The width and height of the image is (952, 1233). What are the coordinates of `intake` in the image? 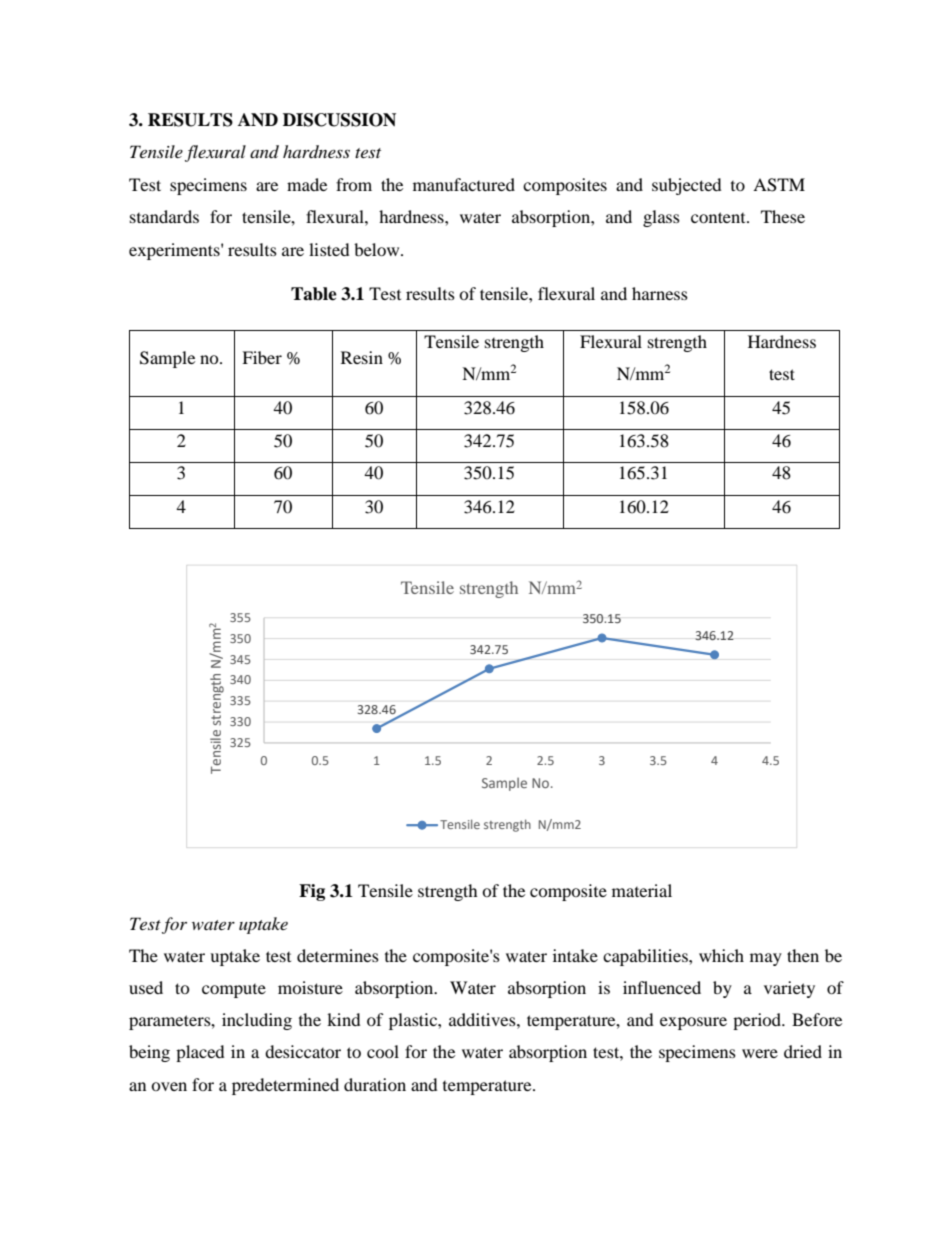 It's located at (575, 955).
